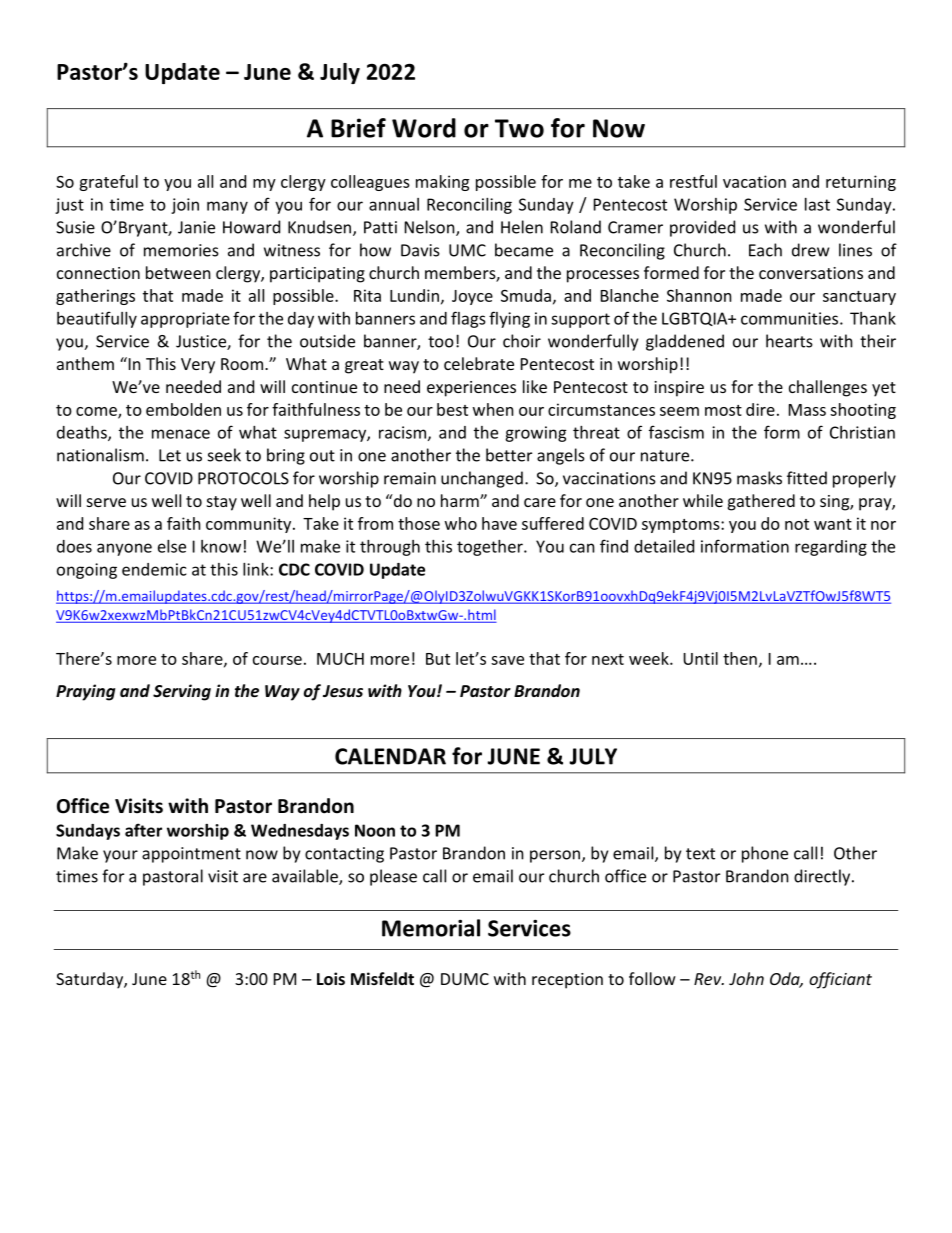 Image resolution: width=952 pixels, height=1233 pixels. I want to click on Memorial, so click(431, 928).
